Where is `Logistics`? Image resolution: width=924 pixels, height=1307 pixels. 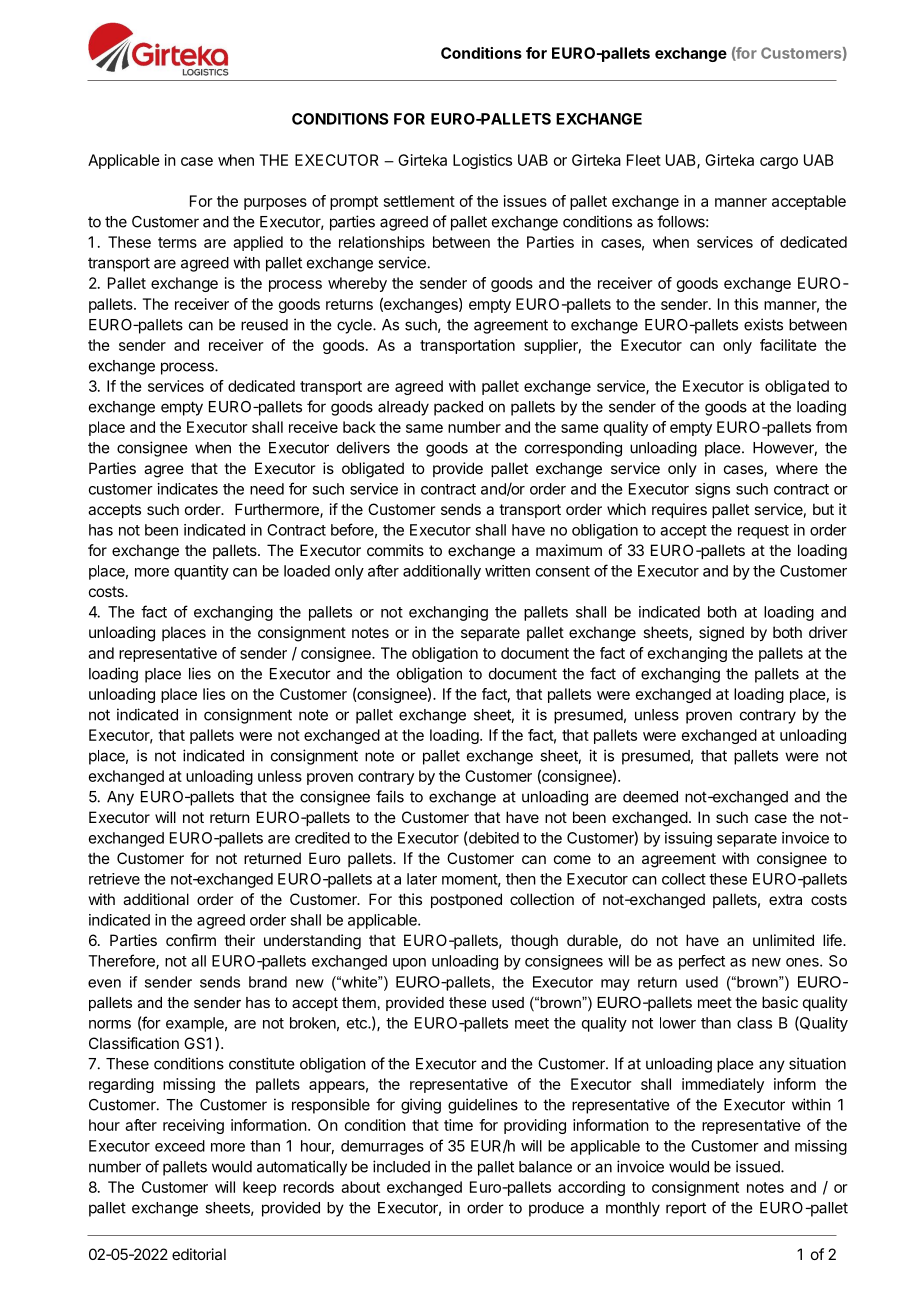
Logistics is located at coordinates (482, 161).
